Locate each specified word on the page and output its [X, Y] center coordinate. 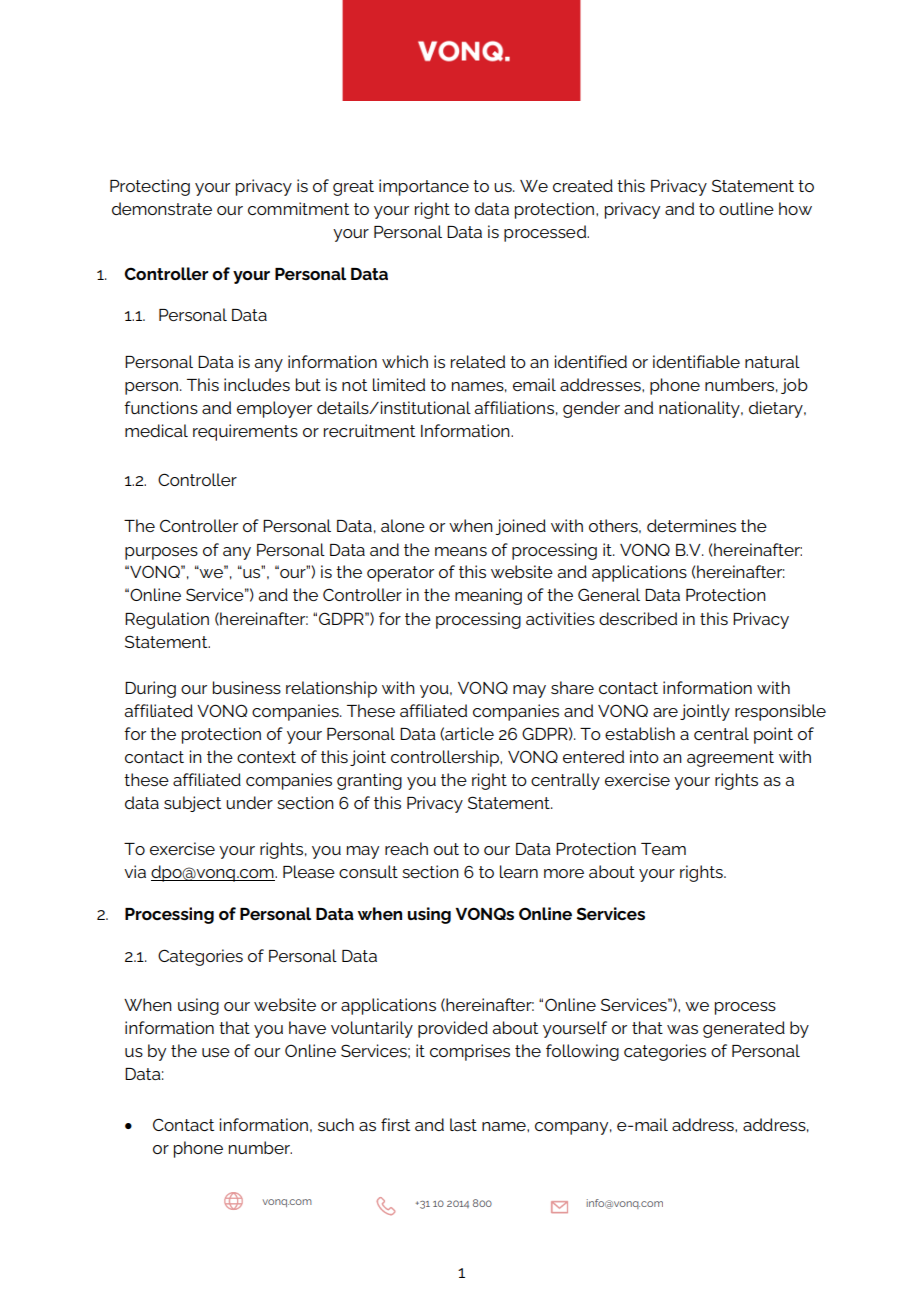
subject [192, 804]
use [216, 1052]
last [463, 1124]
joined [520, 527]
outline [746, 208]
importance [424, 187]
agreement [730, 759]
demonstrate [162, 208]
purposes [161, 553]
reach [406, 848]
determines [691, 525]
